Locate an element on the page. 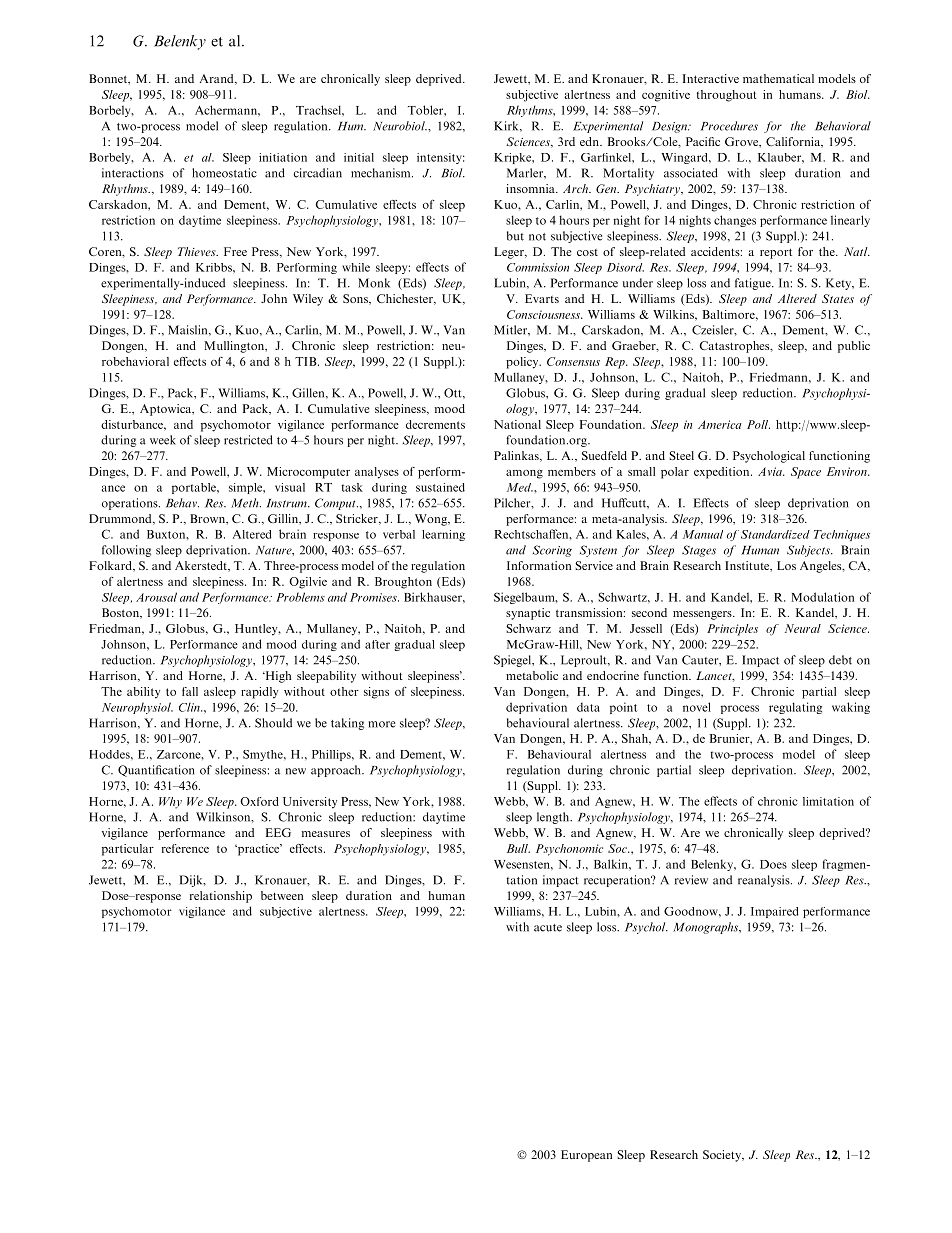 This document has height=1233, width=952. regulating is located at coordinates (795, 708).
